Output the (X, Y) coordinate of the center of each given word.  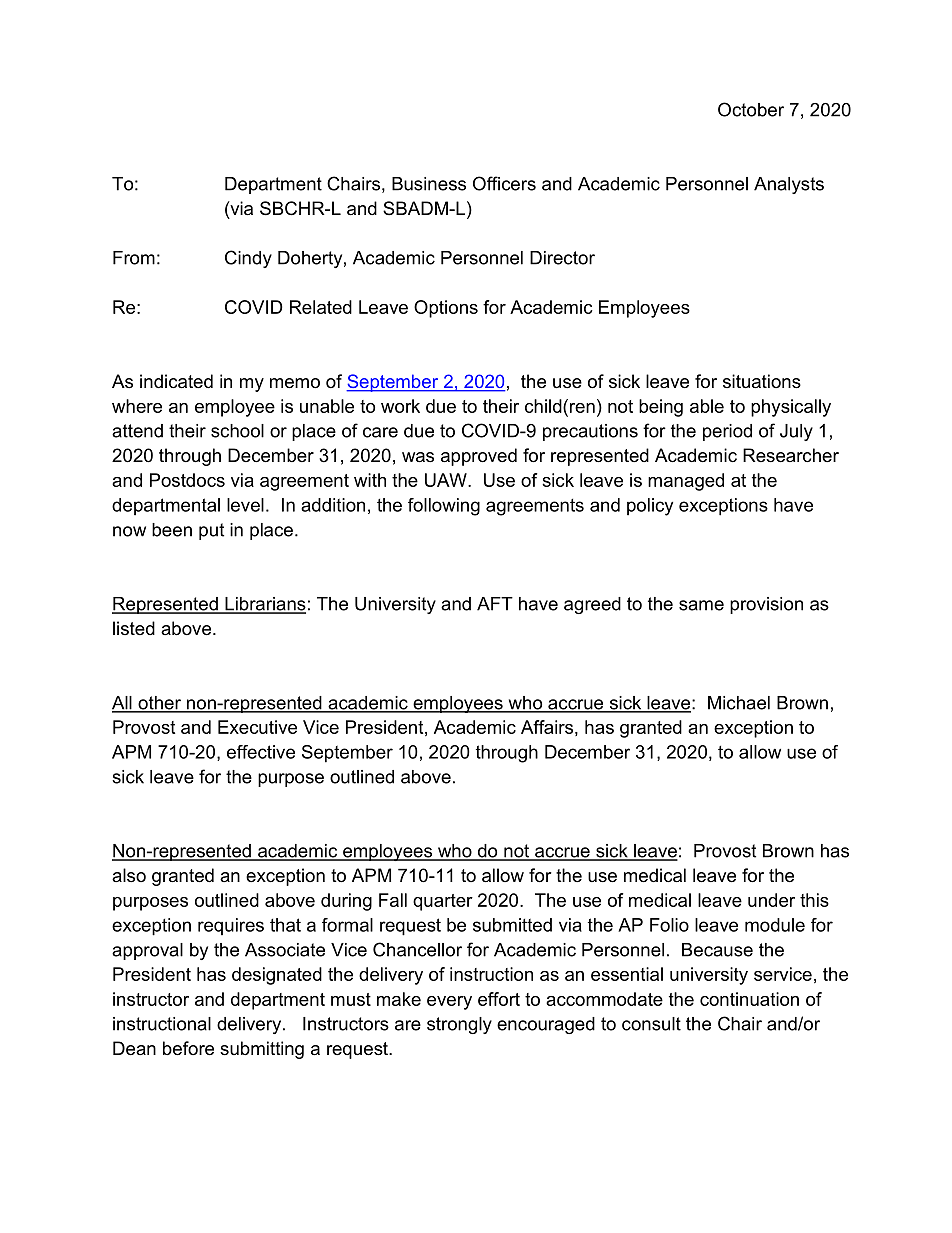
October (751, 109)
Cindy (248, 259)
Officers (504, 183)
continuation (749, 999)
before (188, 1048)
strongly (459, 1025)
